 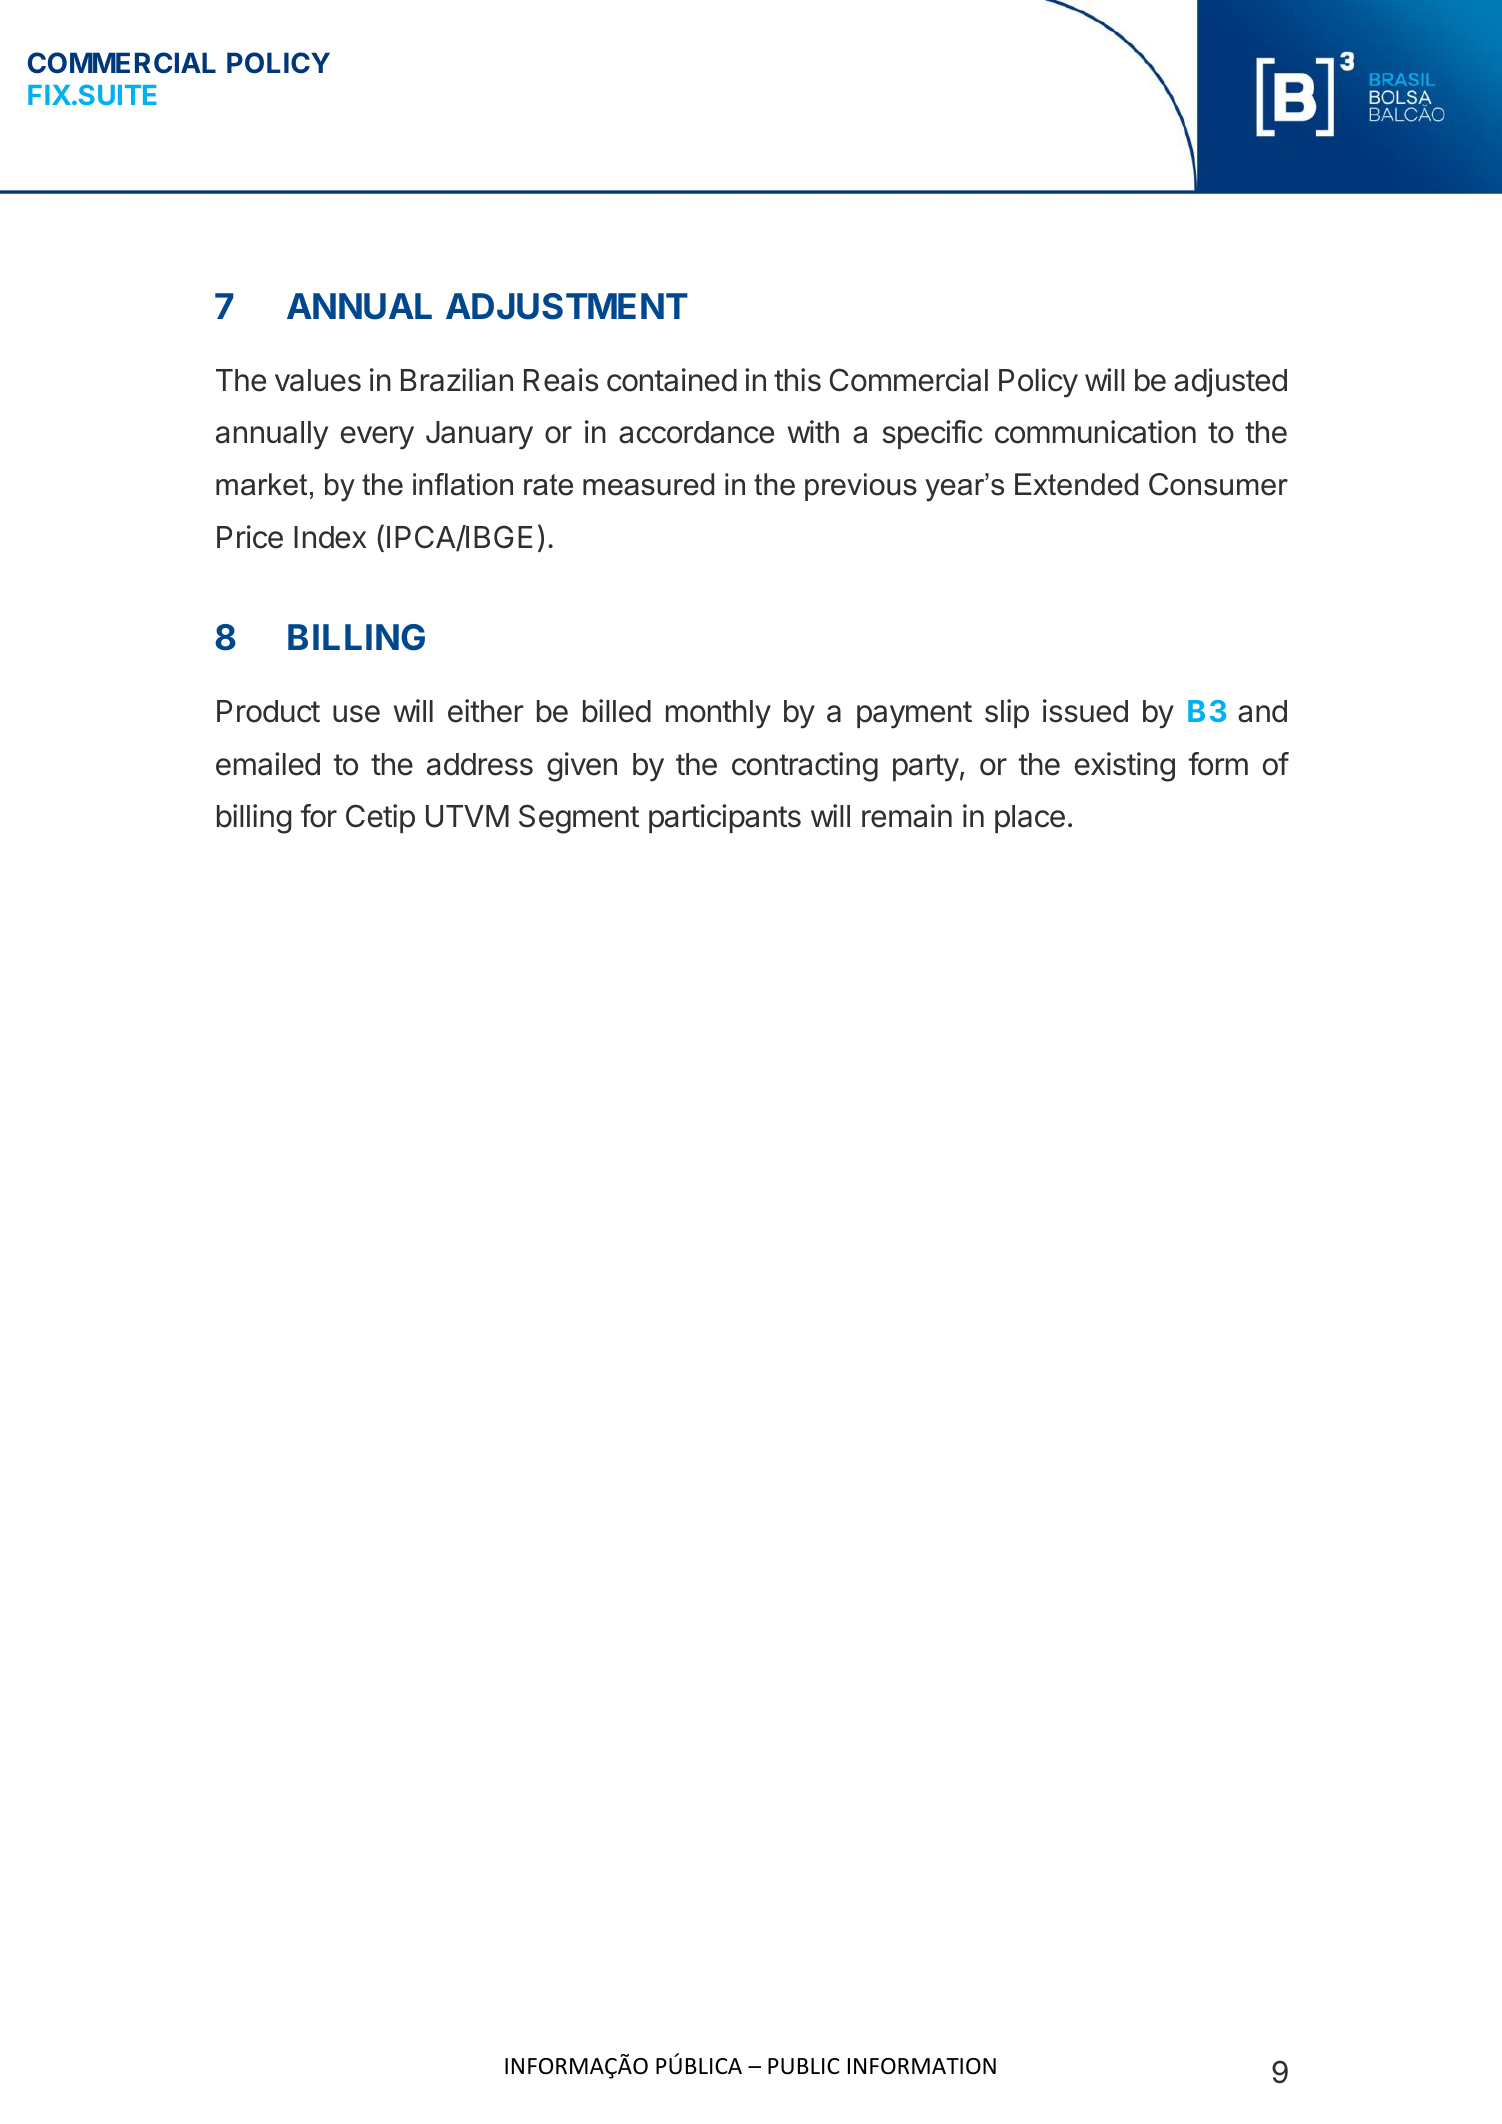 What do you see at coordinates (1125, 767) in the image?
I see `existing` at bounding box center [1125, 767].
